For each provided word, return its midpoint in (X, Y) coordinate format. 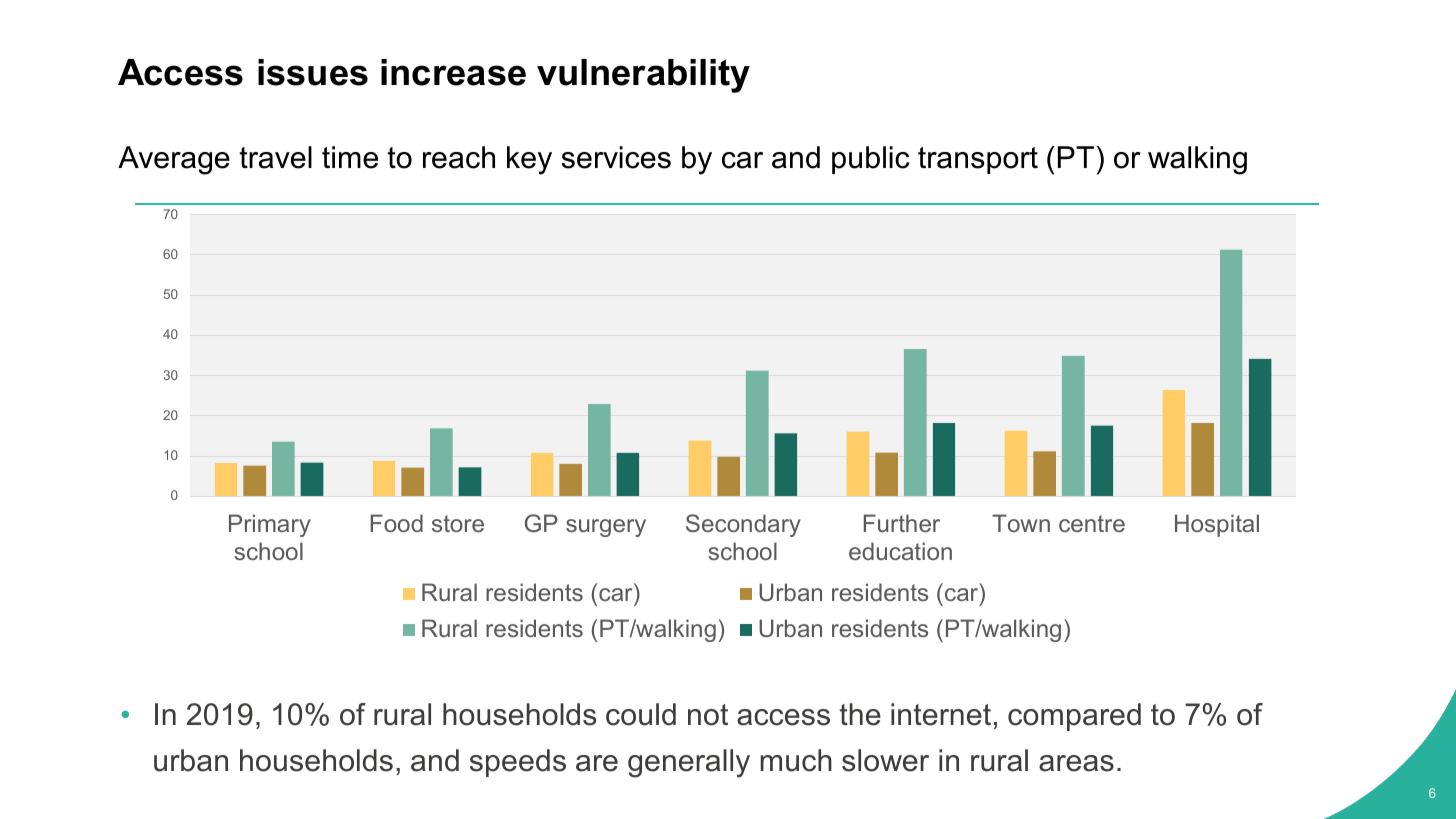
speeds (518, 763)
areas (1076, 763)
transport (978, 160)
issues (313, 72)
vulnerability (643, 76)
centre (1092, 523)
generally (689, 763)
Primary (270, 525)
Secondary (743, 525)
